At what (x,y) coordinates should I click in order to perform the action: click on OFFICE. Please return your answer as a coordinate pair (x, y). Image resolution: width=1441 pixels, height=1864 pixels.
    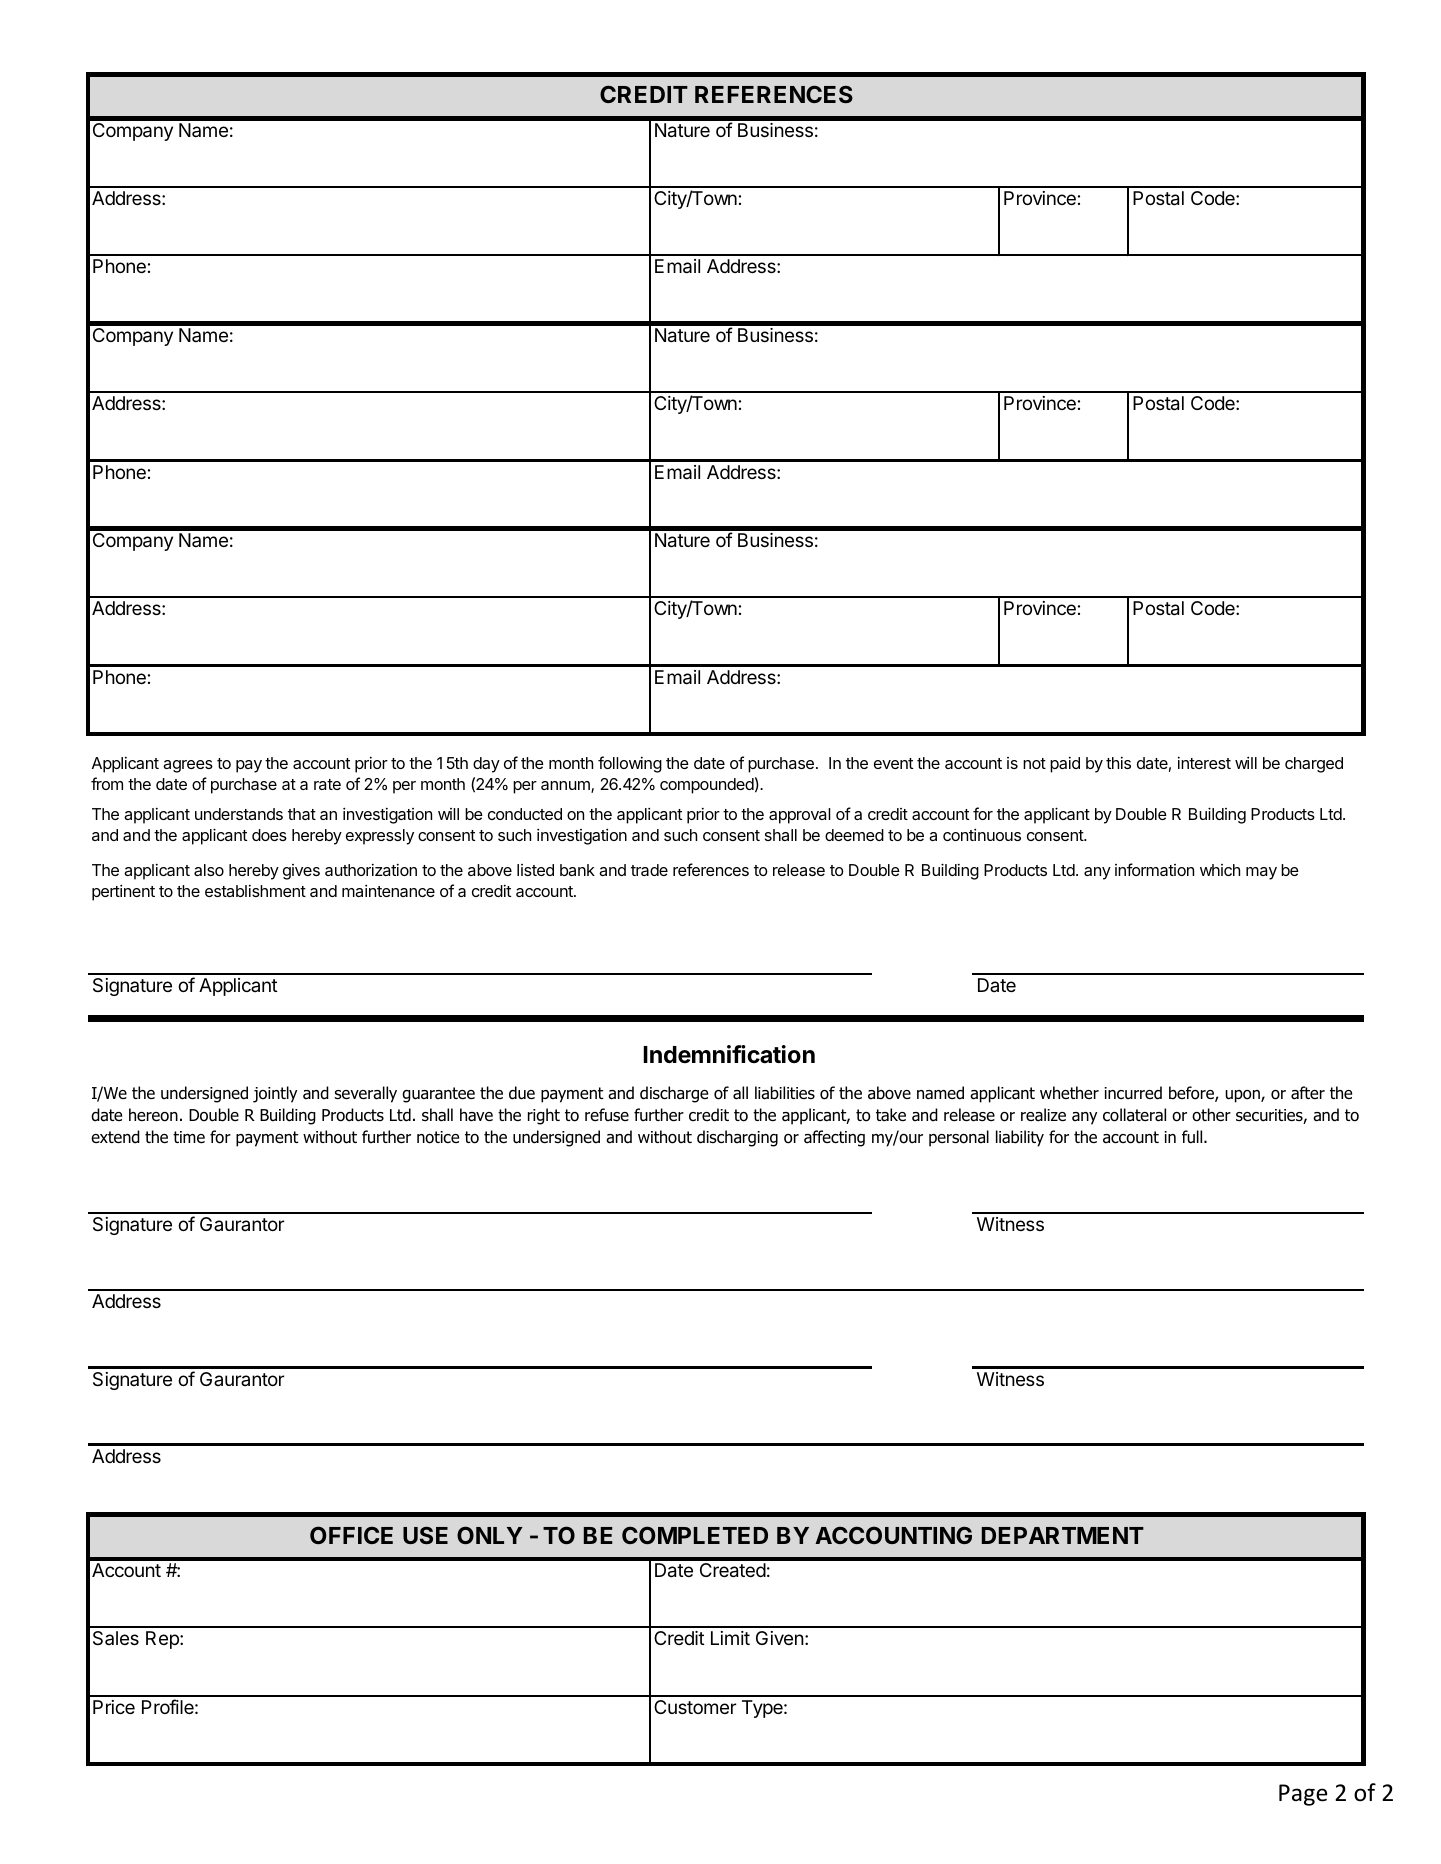
    Looking at the image, I should click on (351, 1535).
